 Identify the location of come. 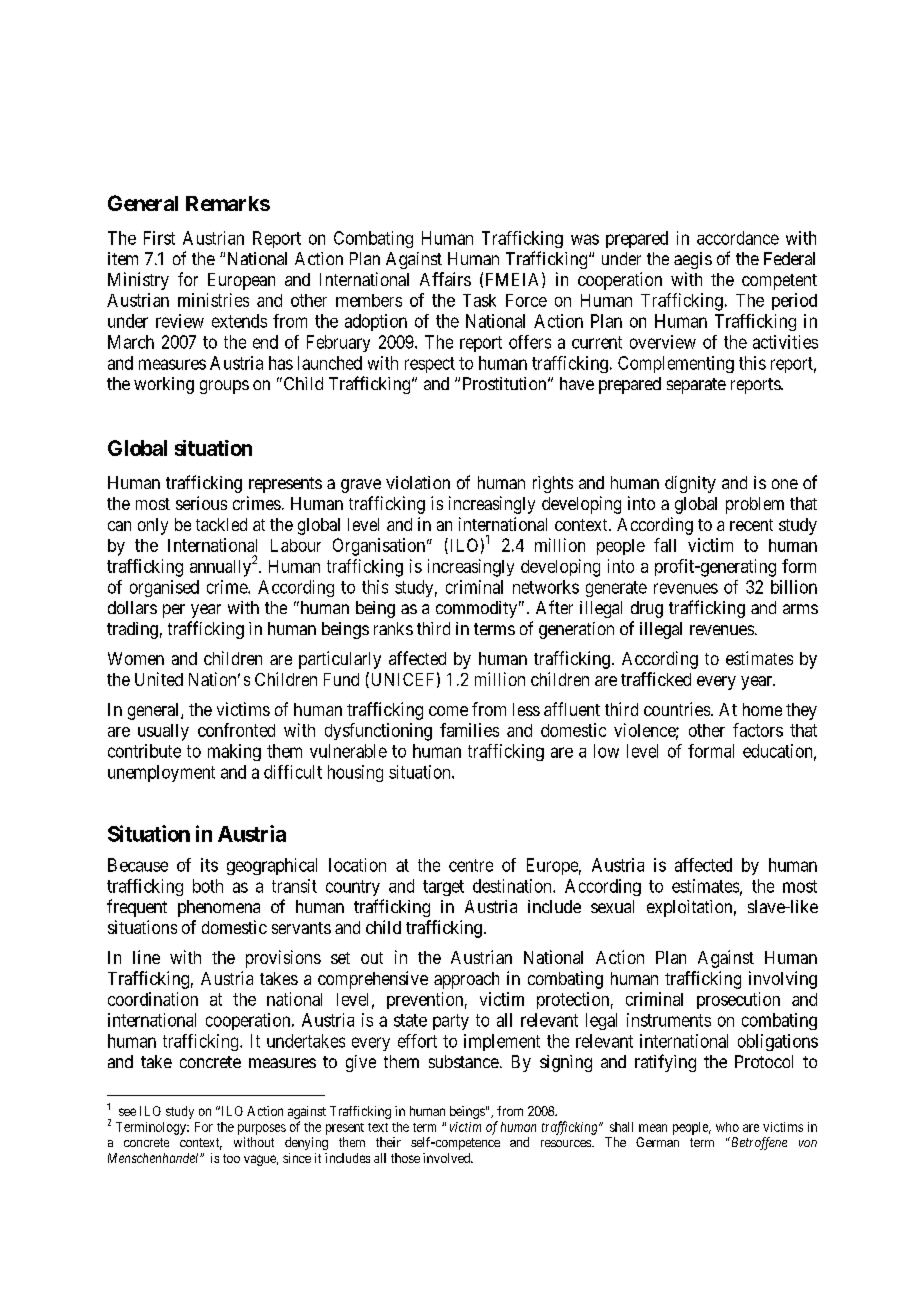
(448, 711).
